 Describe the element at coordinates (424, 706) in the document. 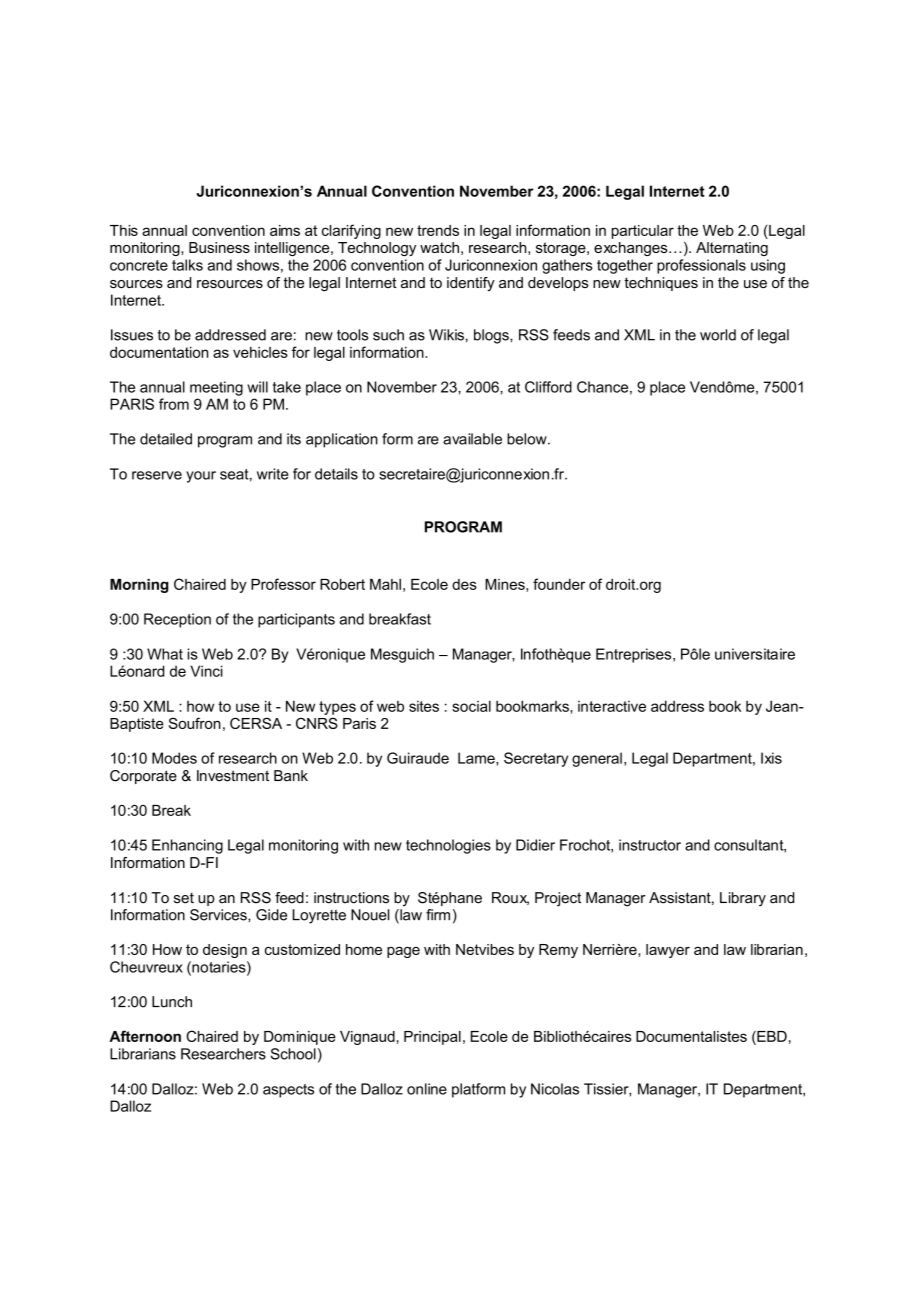

I see `sites` at that location.
